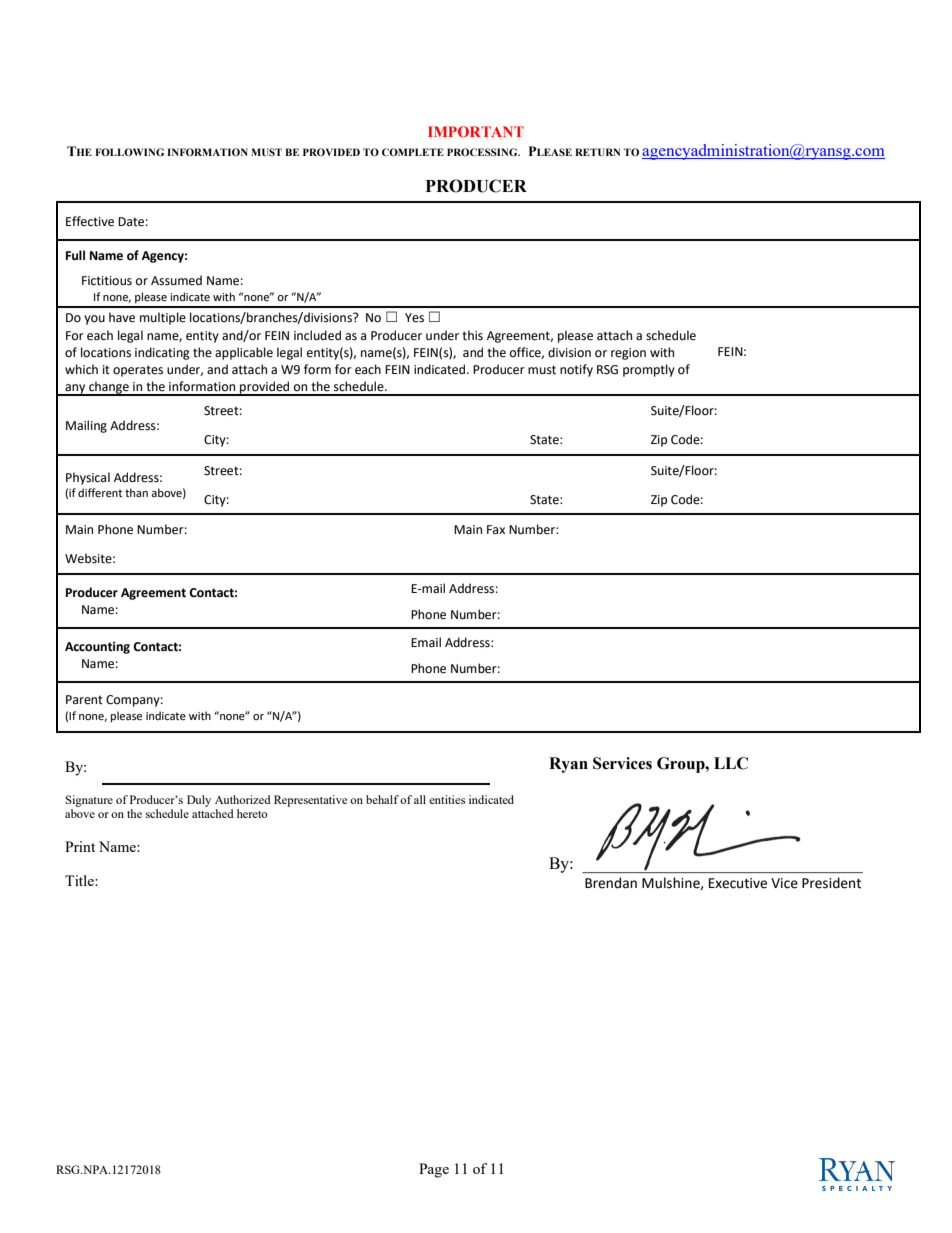  I want to click on Fax, so click(496, 529).
